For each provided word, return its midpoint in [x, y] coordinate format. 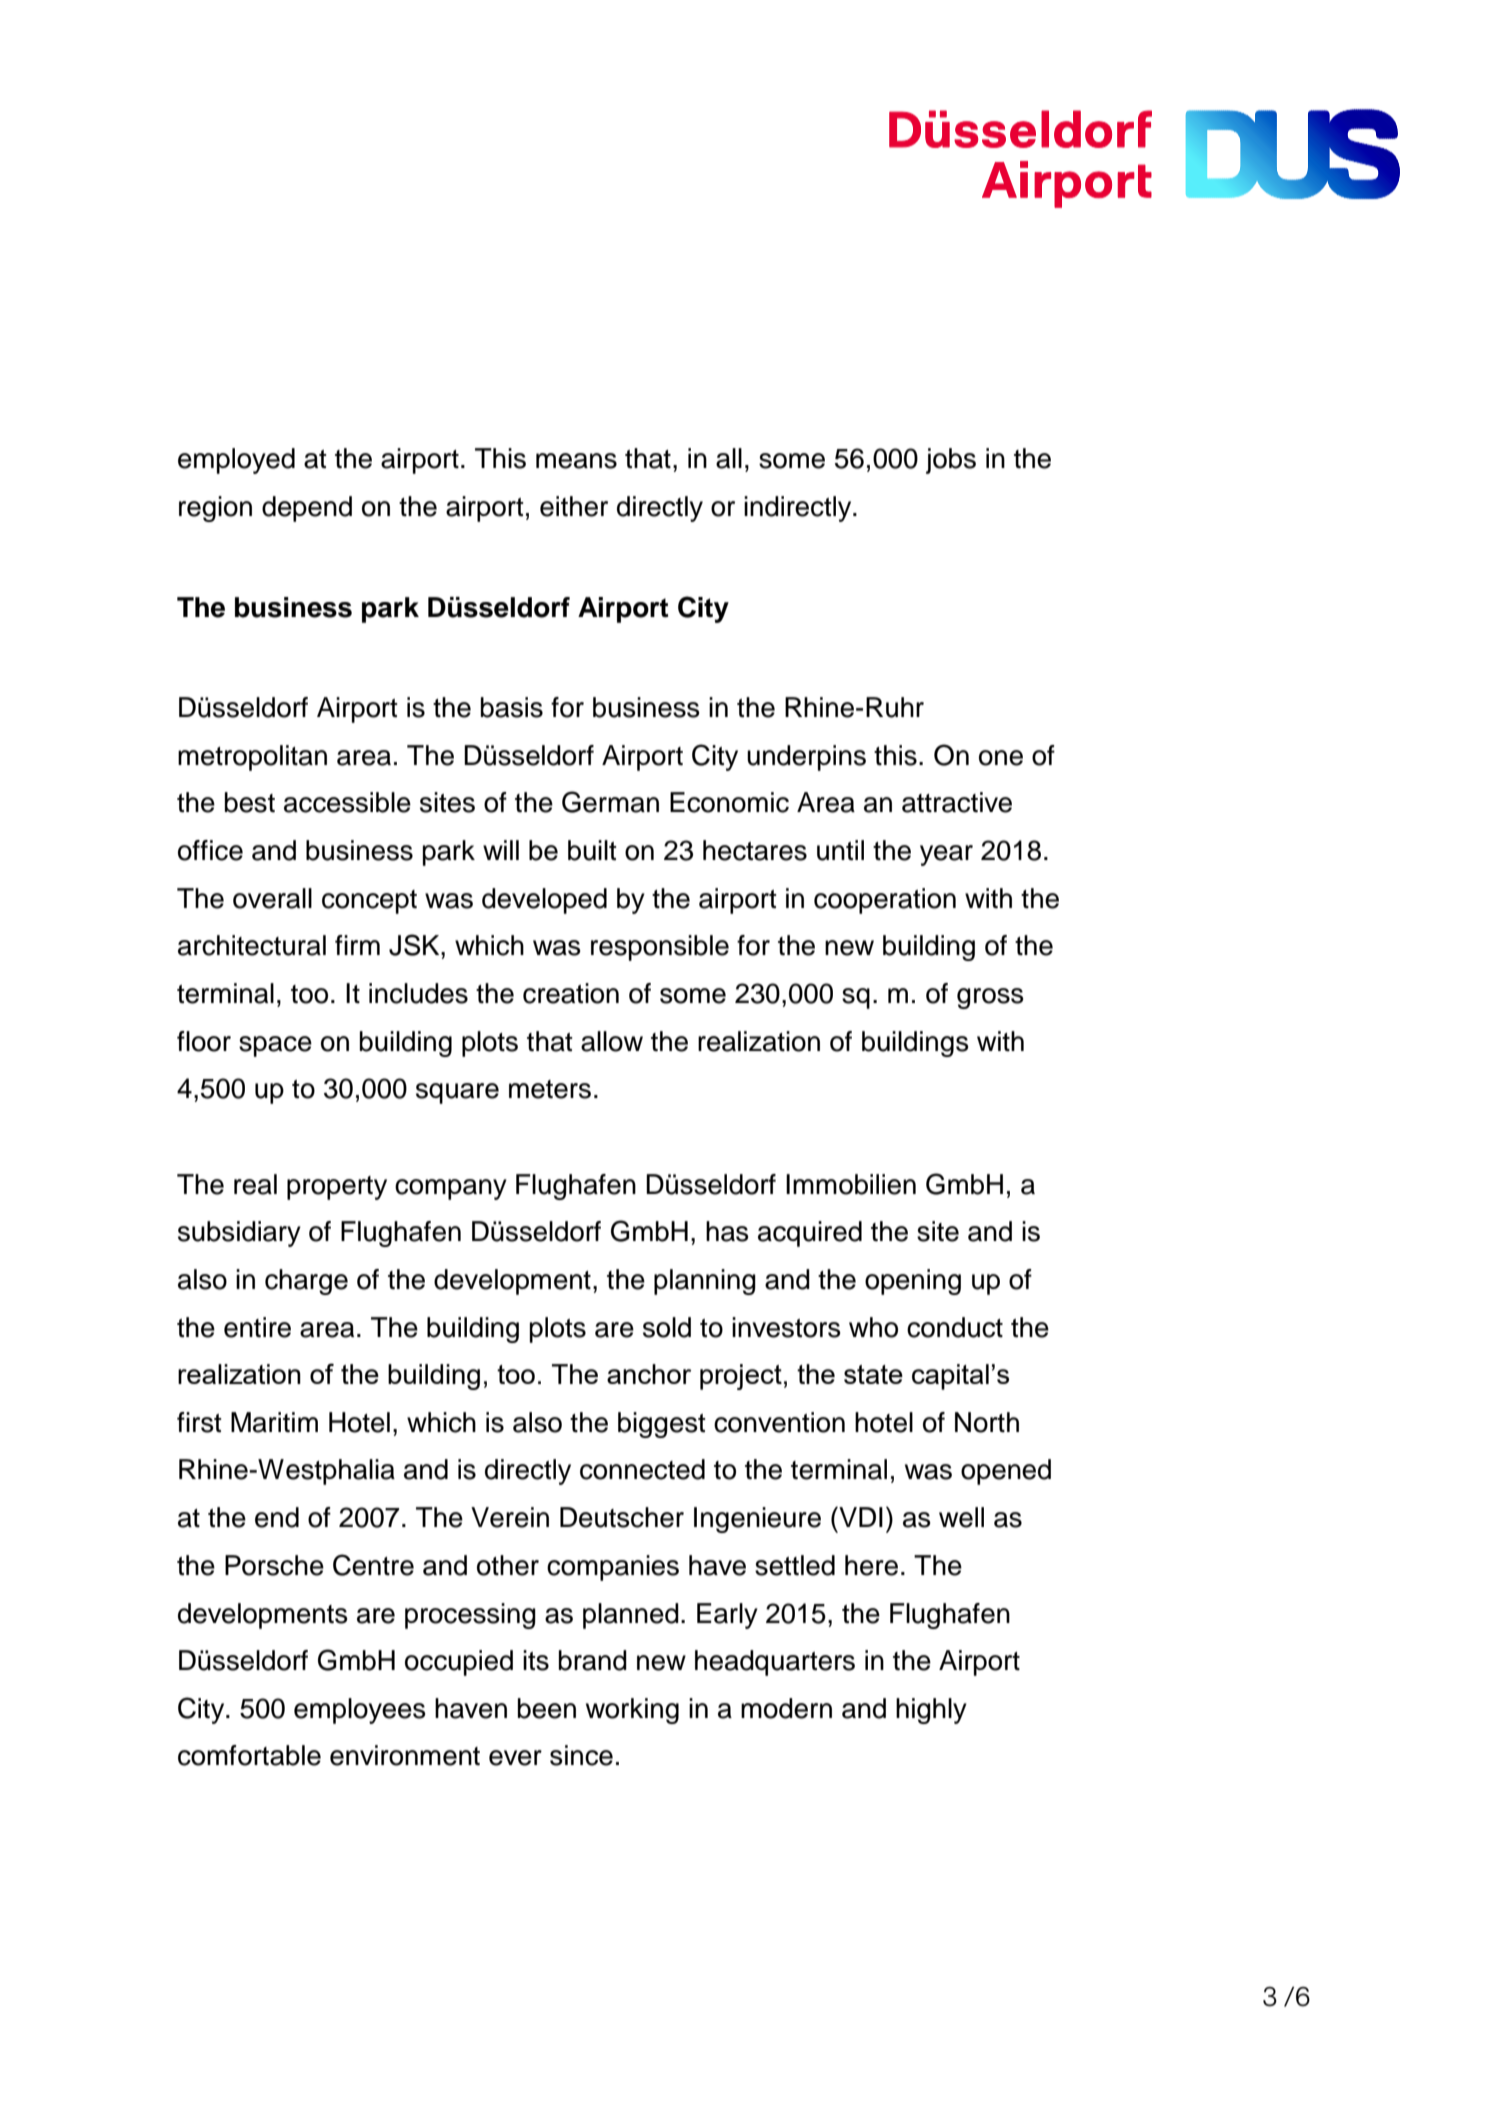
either [574, 506]
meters [550, 1089]
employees [360, 1711]
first [199, 1422]
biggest [662, 1425]
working [632, 1711]
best [250, 802]
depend [307, 509]
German [610, 802]
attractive [957, 802]
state [873, 1374]
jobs [951, 461]
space [275, 1046]
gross [990, 998]
